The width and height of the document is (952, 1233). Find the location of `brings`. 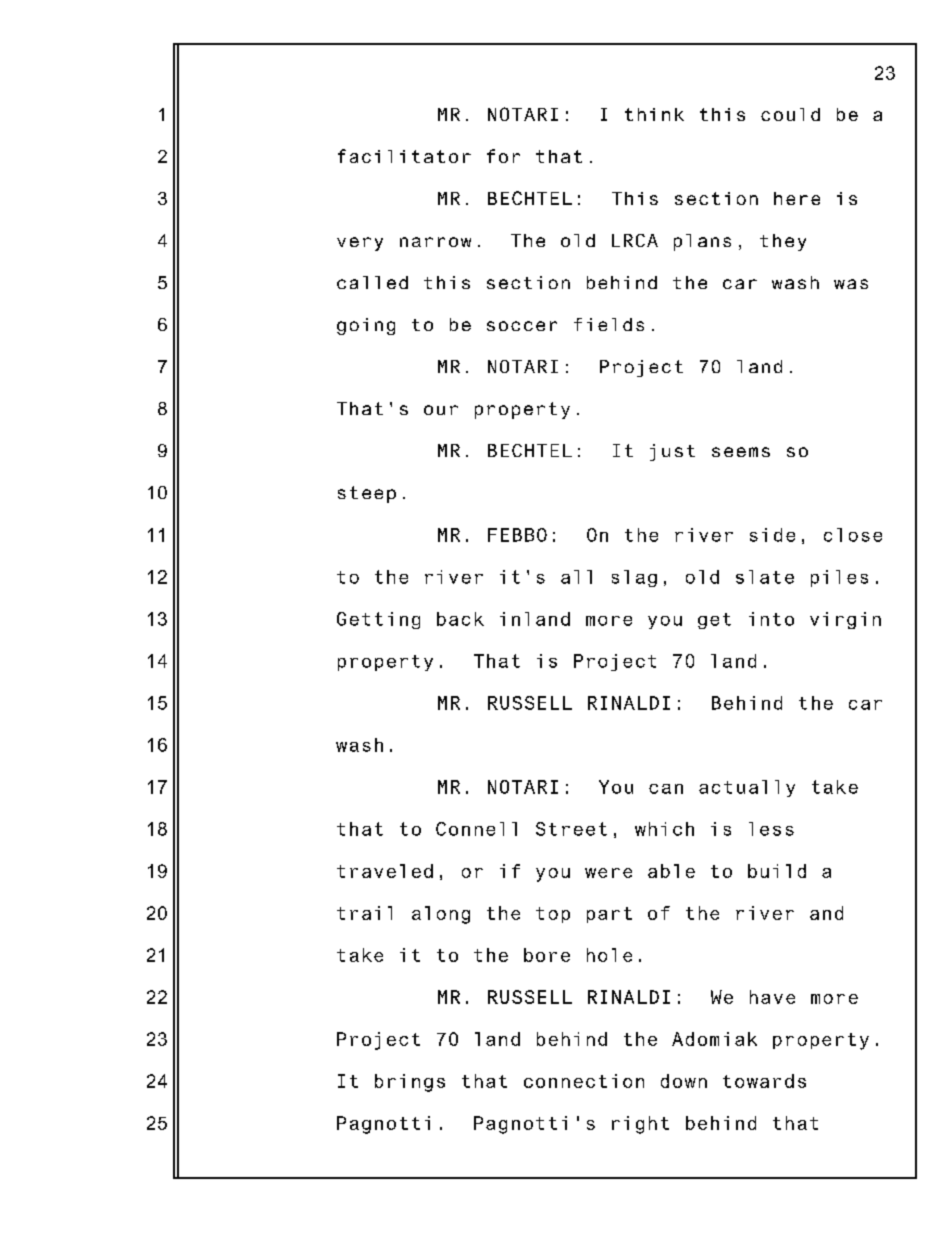

brings is located at coordinates (410, 1083).
